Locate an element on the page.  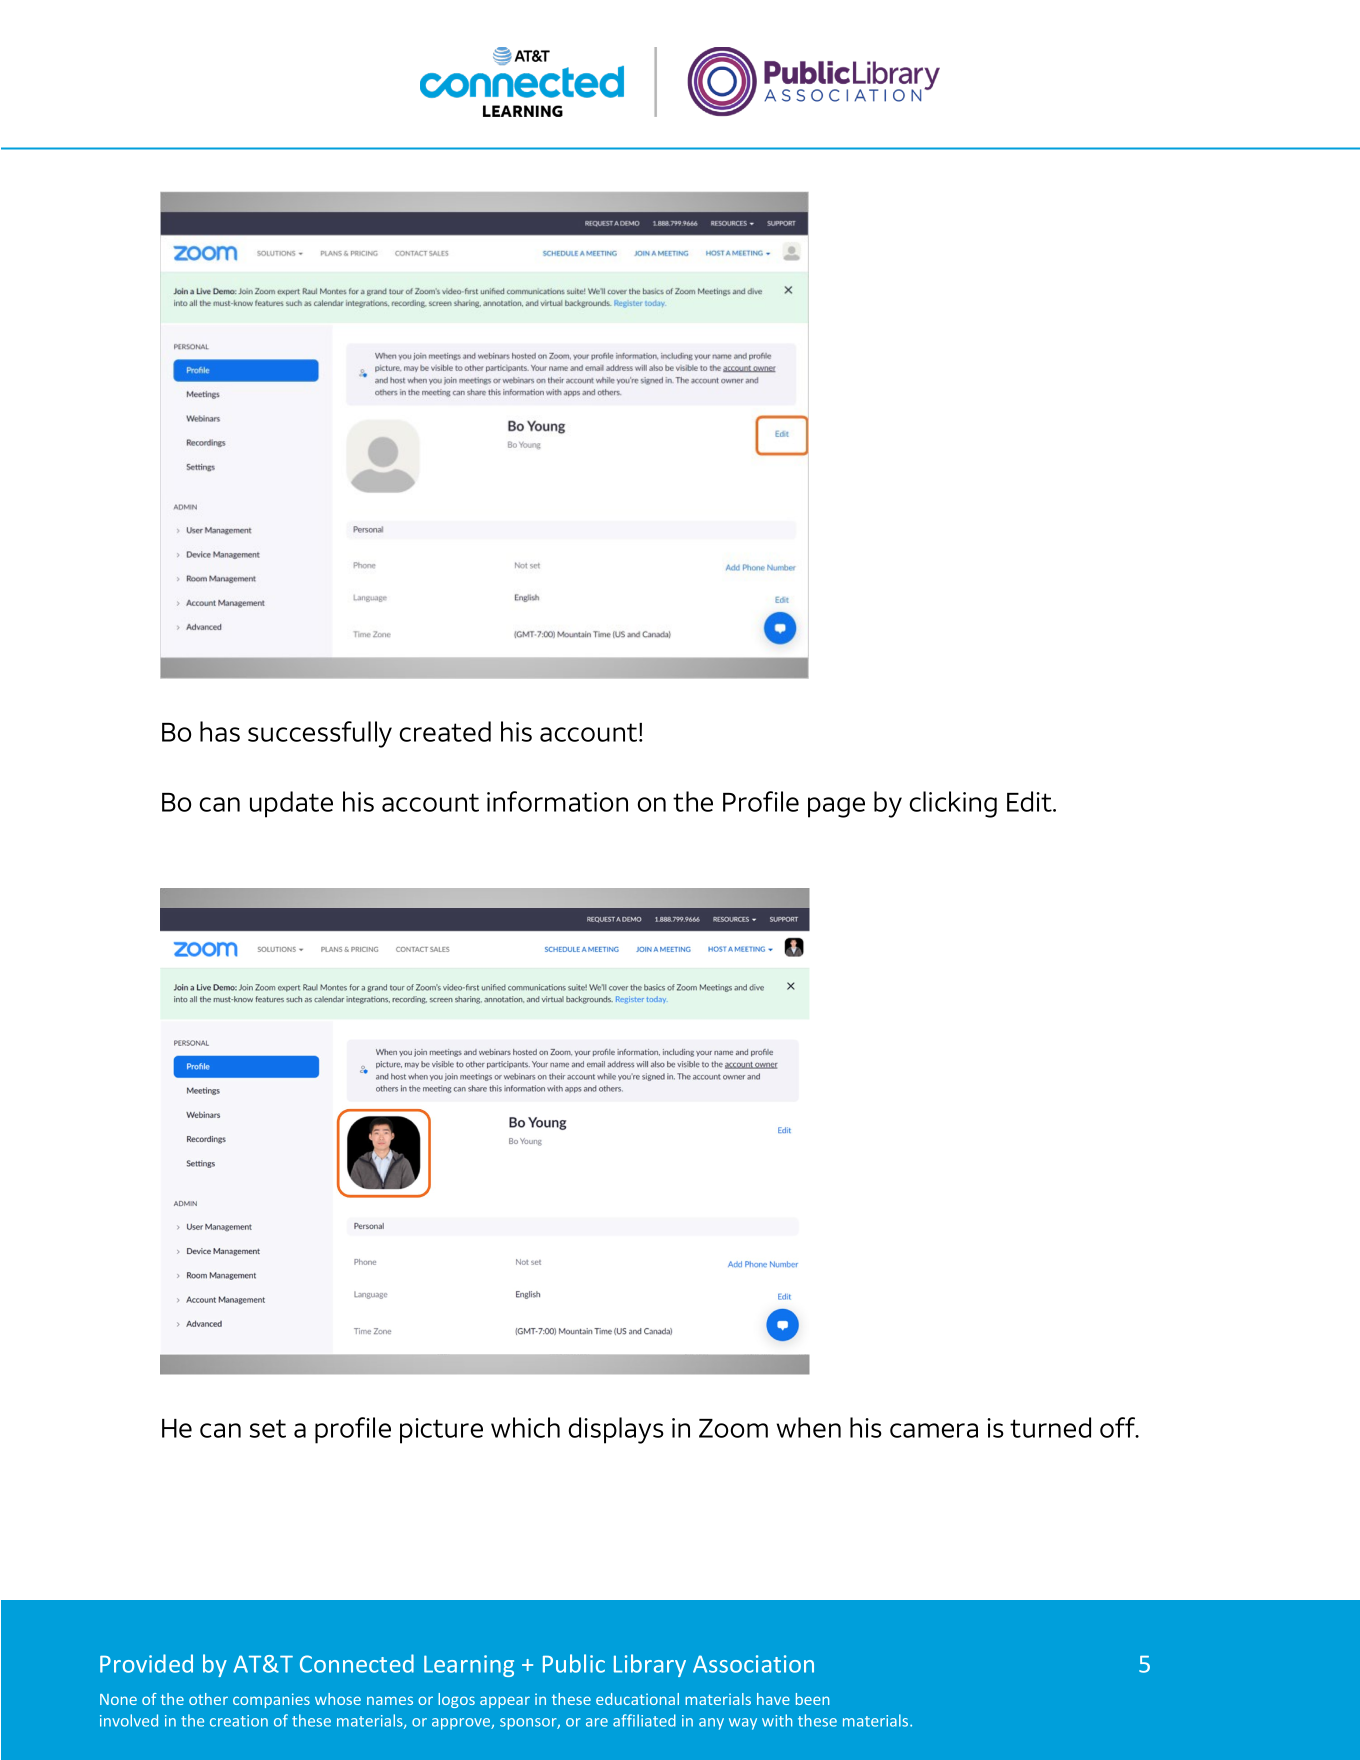
set is located at coordinates (268, 1428).
